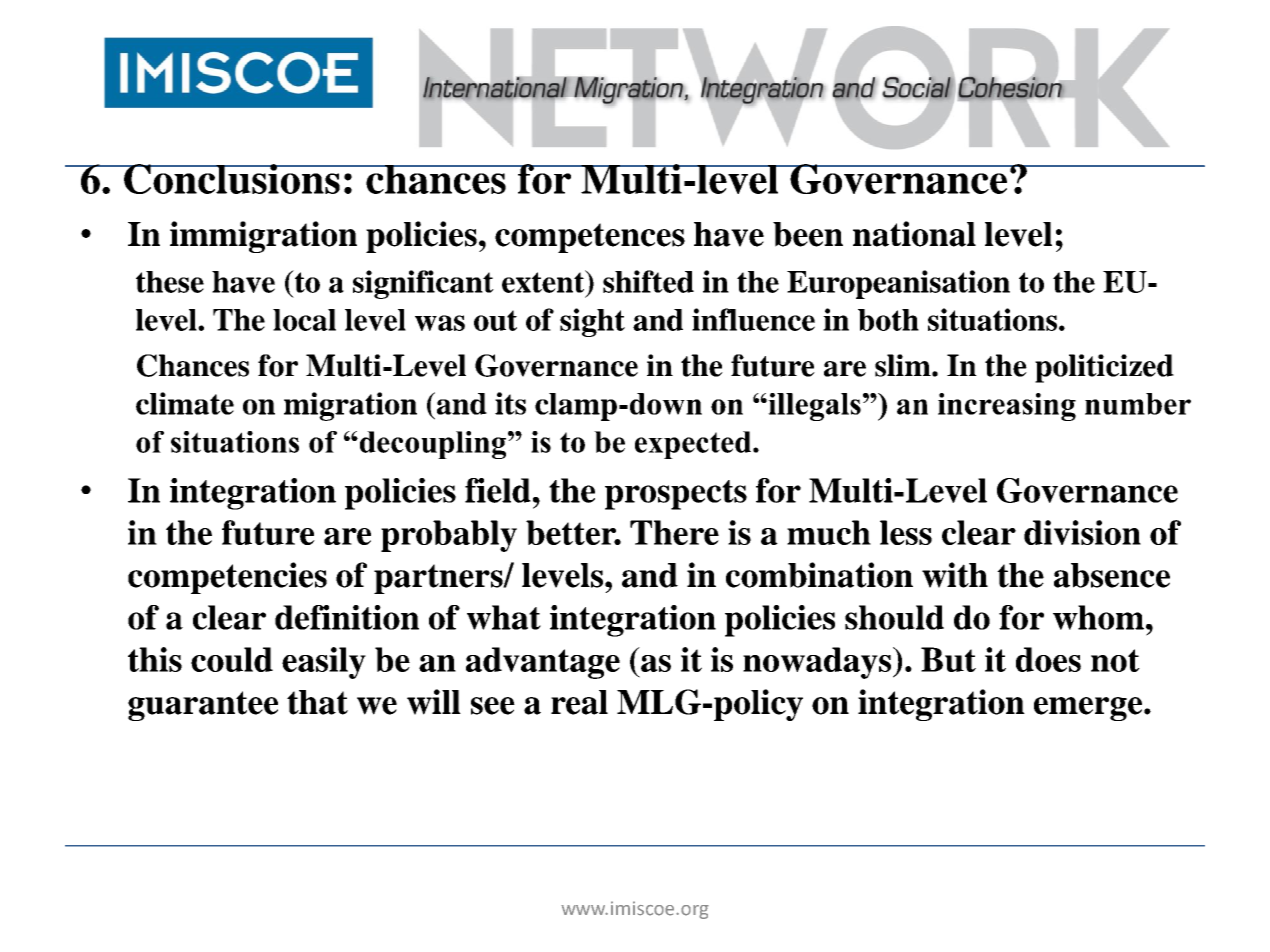 The height and width of the image is (952, 1270). What do you see at coordinates (232, 179) in the image?
I see `Conclusions` at bounding box center [232, 179].
